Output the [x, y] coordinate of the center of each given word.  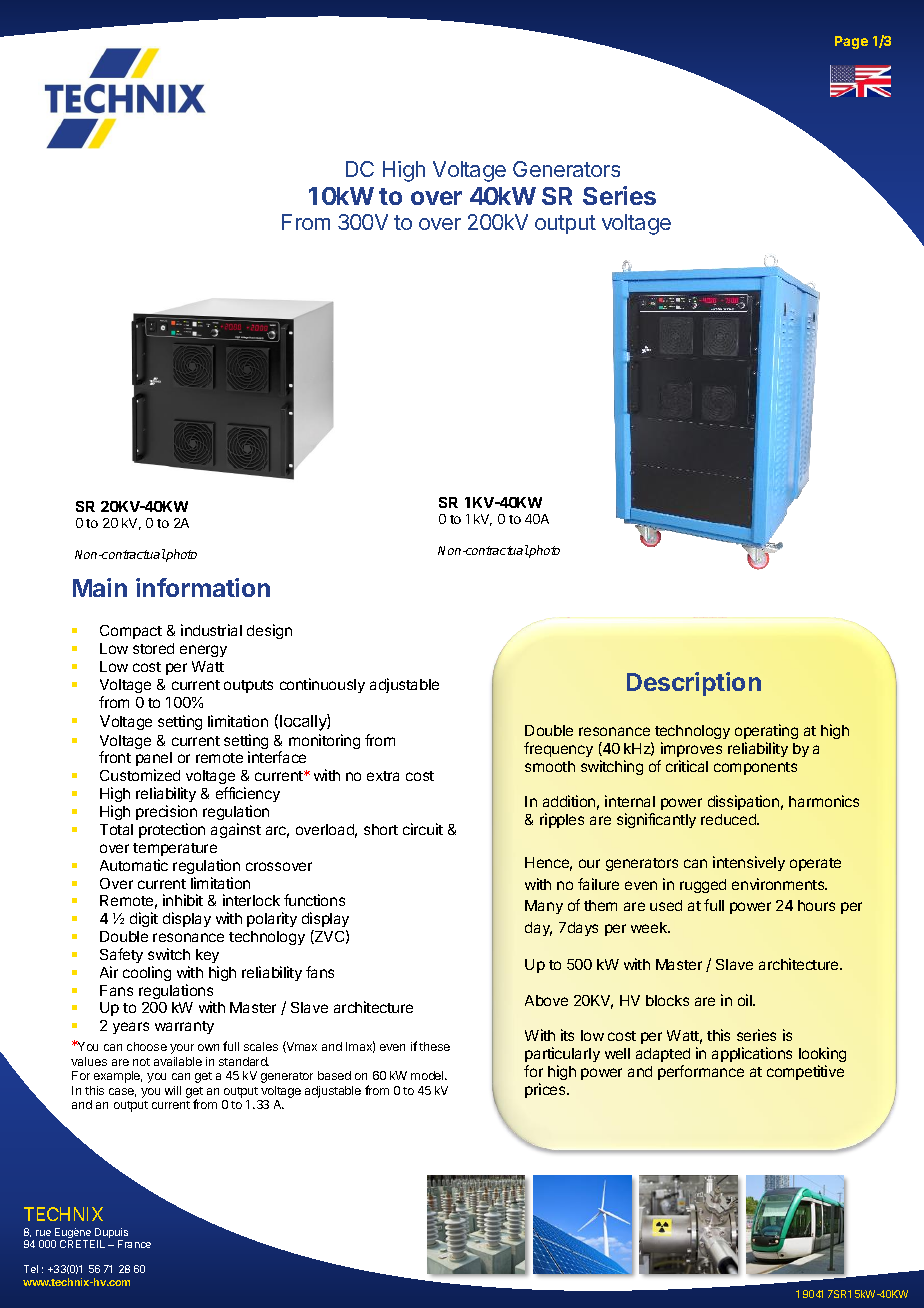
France [134, 1244]
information [203, 587]
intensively [749, 863]
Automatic [134, 865]
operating [766, 731]
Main [100, 587]
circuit [423, 829]
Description [694, 684]
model [428, 1075]
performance [701, 1072]
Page [851, 42]
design [269, 631]
